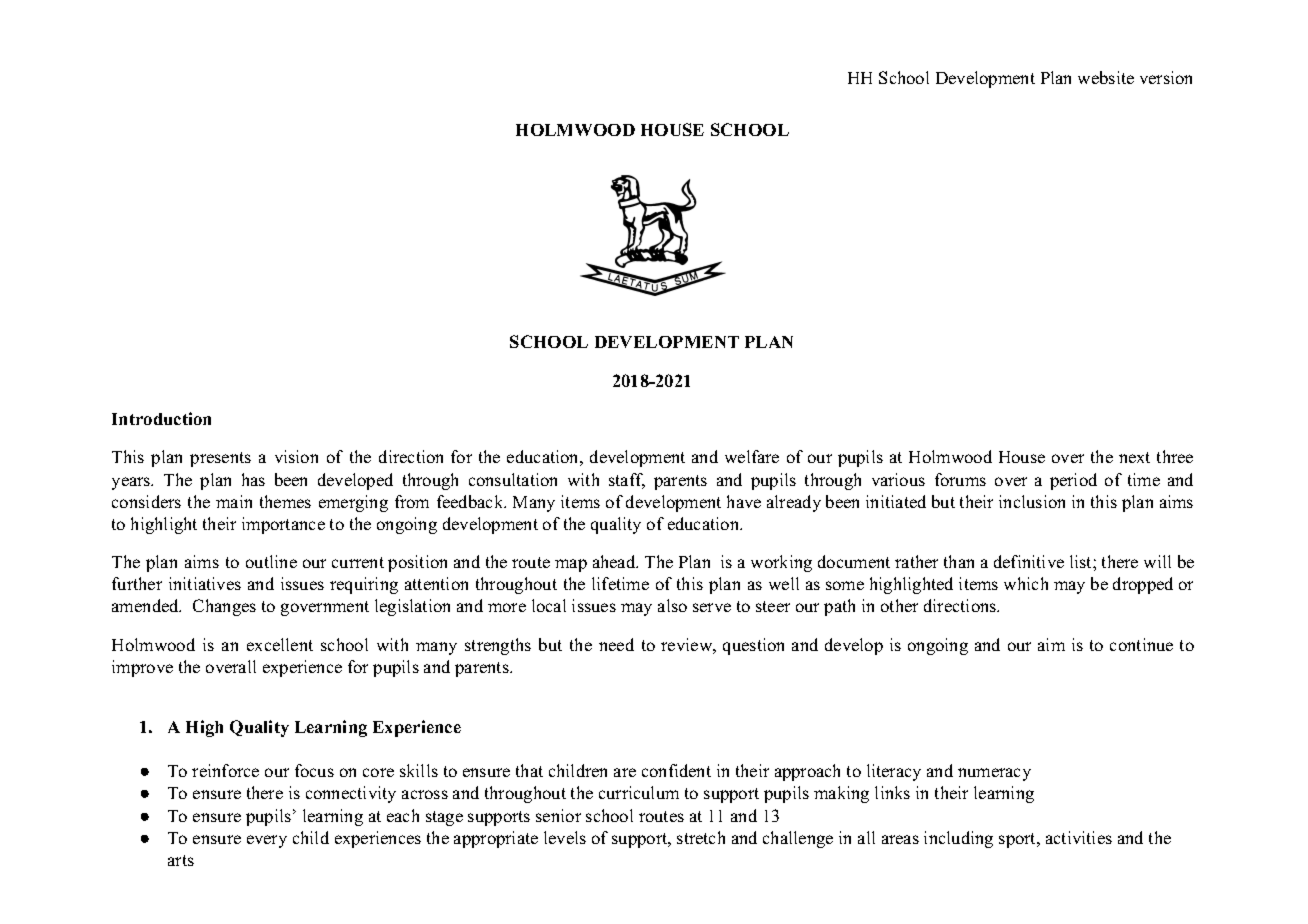  Describe the element at coordinates (1106, 77) in the screenshot. I see `website` at that location.
